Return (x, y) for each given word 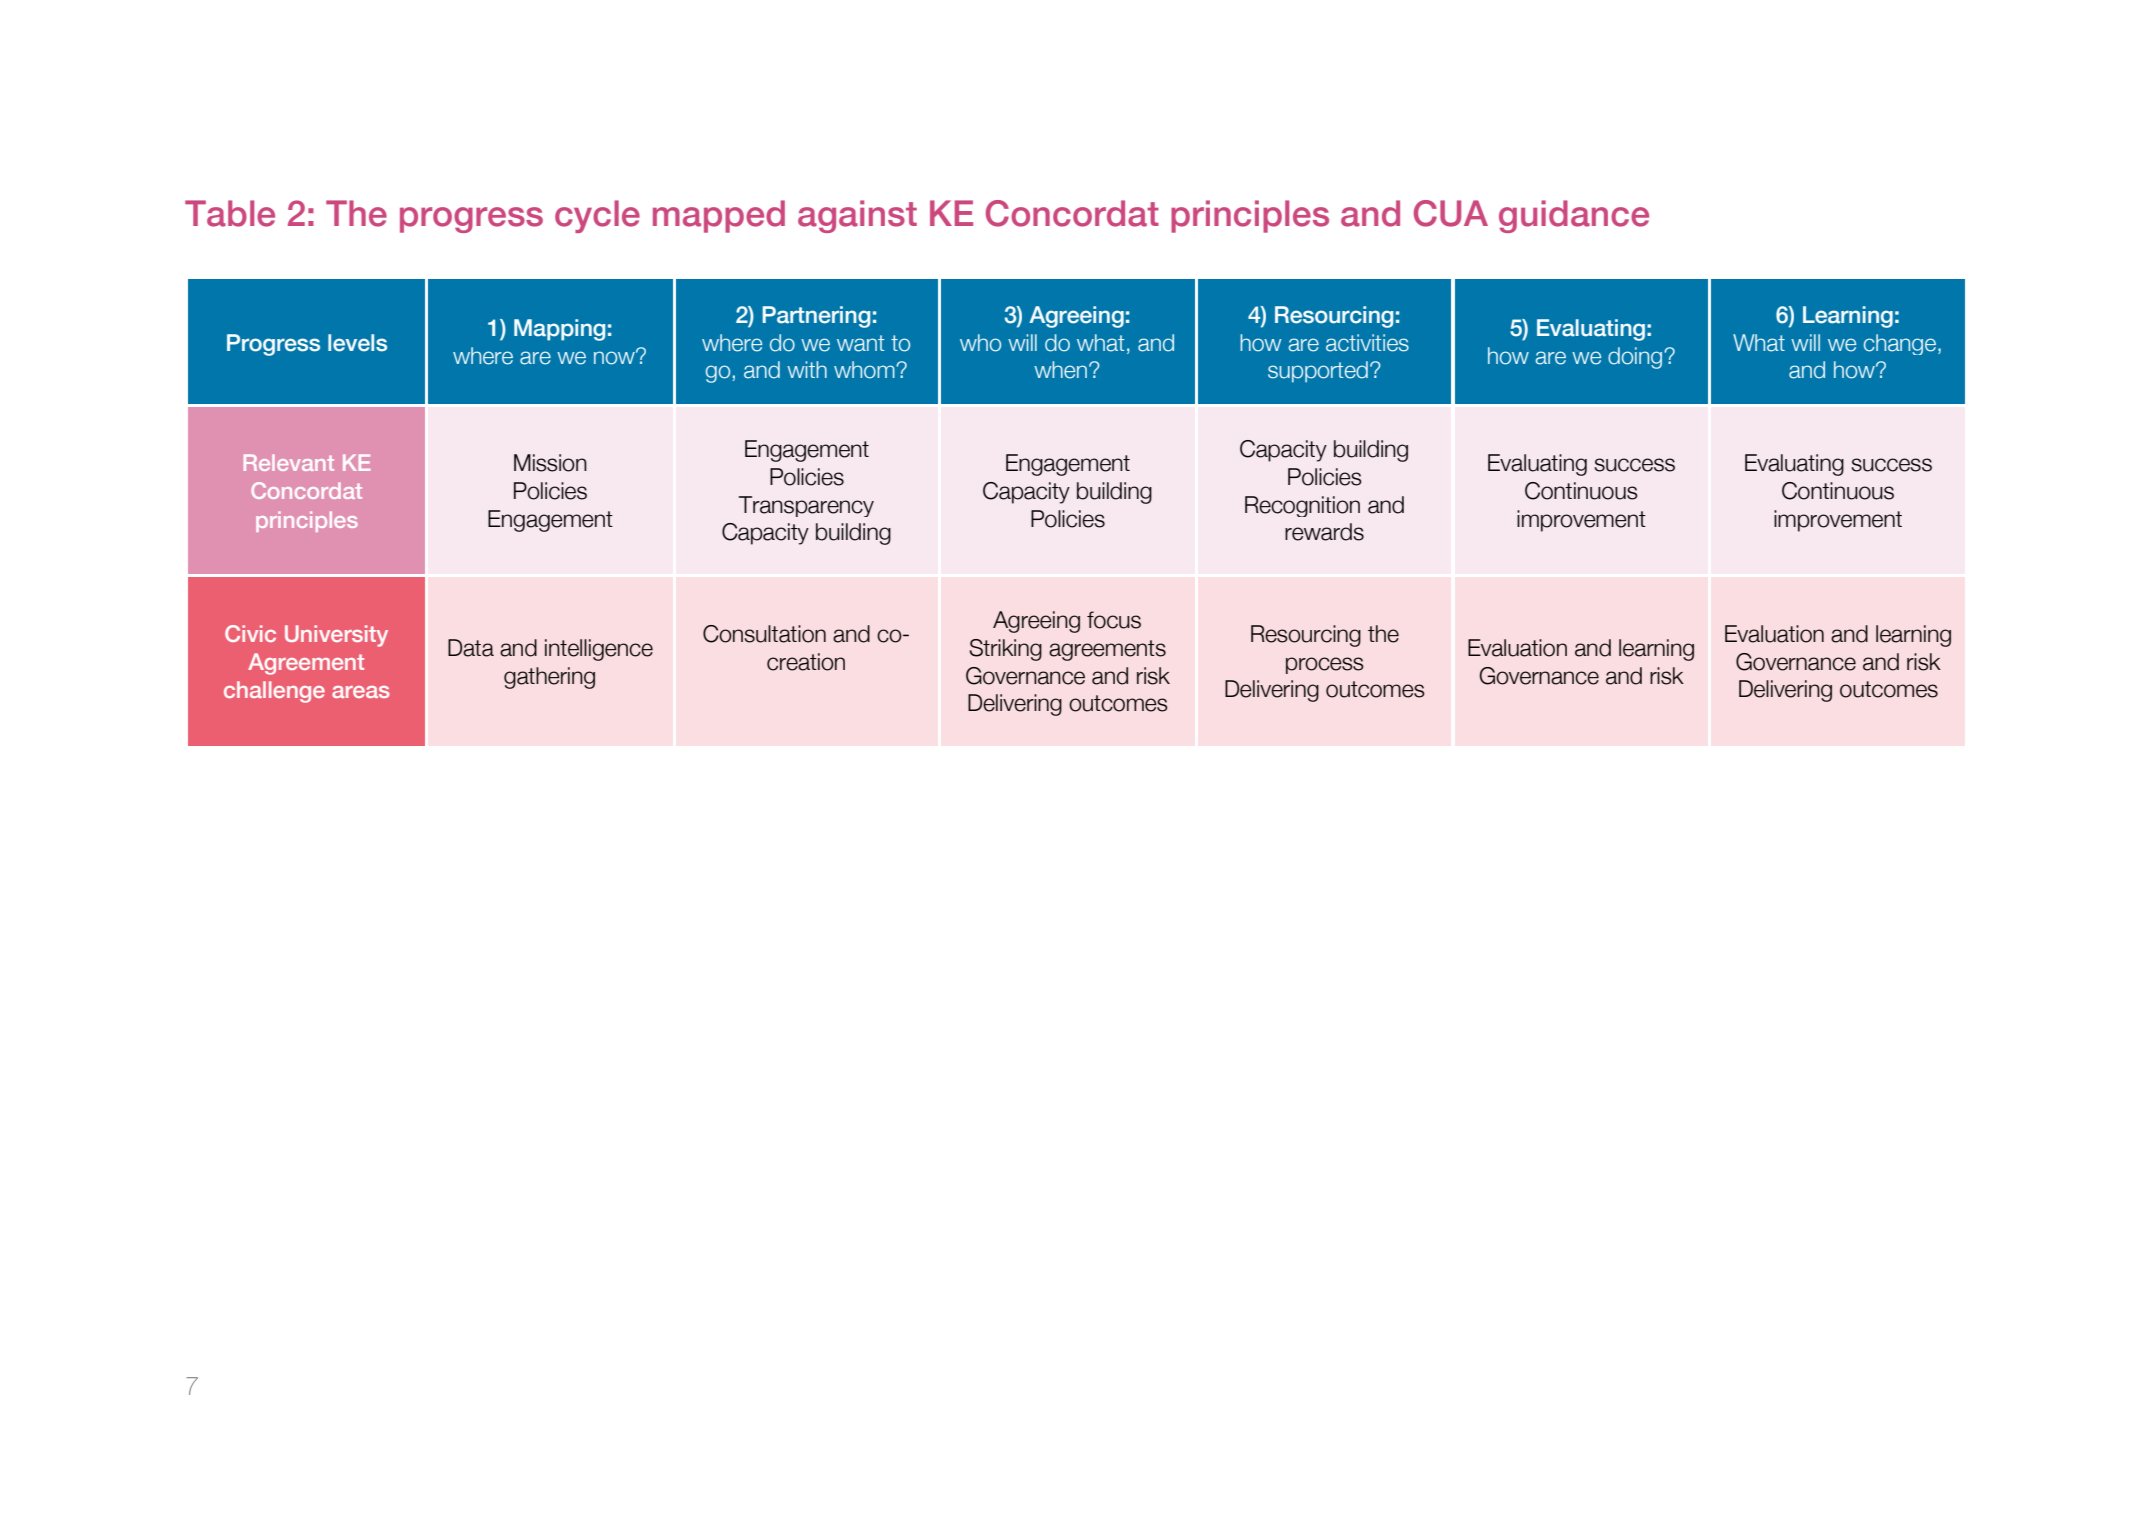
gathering (549, 678)
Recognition (1302, 506)
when (1062, 370)
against (857, 216)
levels (357, 343)
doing (1636, 358)
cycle (597, 216)
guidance (1574, 216)
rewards (1324, 532)
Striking (1005, 650)
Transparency (806, 506)
